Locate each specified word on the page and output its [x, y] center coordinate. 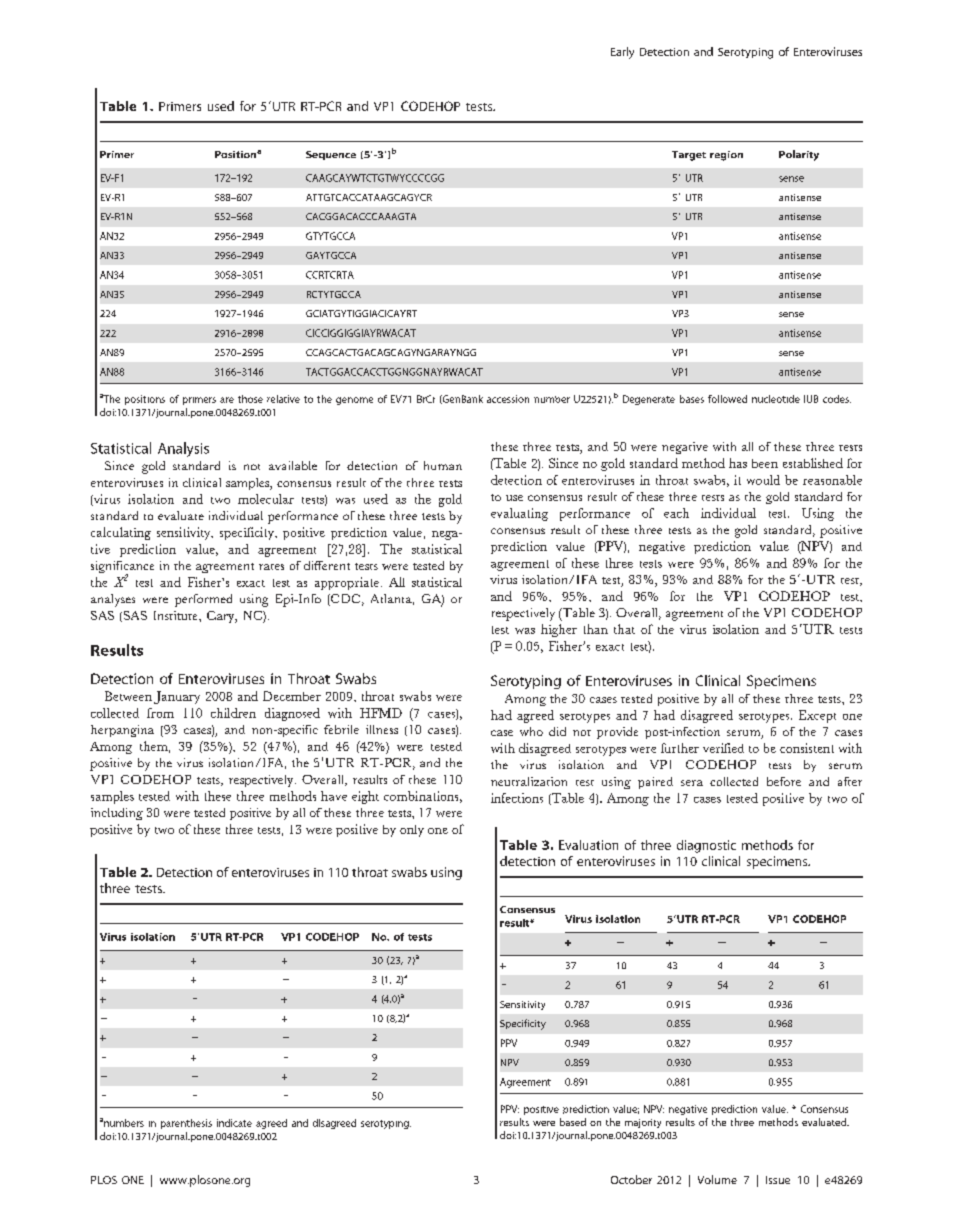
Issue [778, 1180]
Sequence [331, 155]
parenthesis [186, 1124]
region [726, 156]
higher [559, 630]
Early [622, 53]
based [573, 1122]
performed [203, 600]
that [624, 629]
